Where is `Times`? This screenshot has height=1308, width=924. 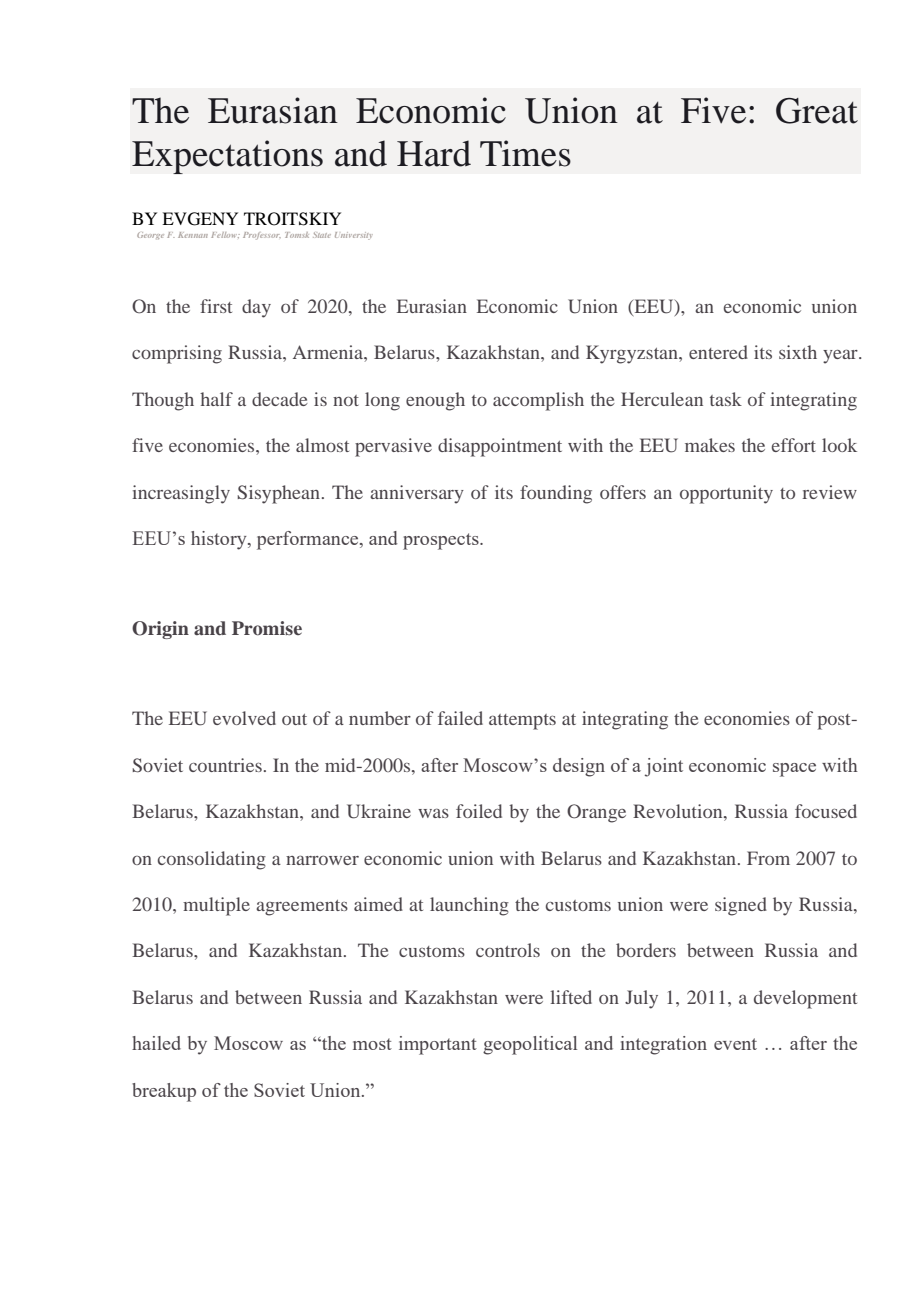
Times is located at coordinates (525, 153).
